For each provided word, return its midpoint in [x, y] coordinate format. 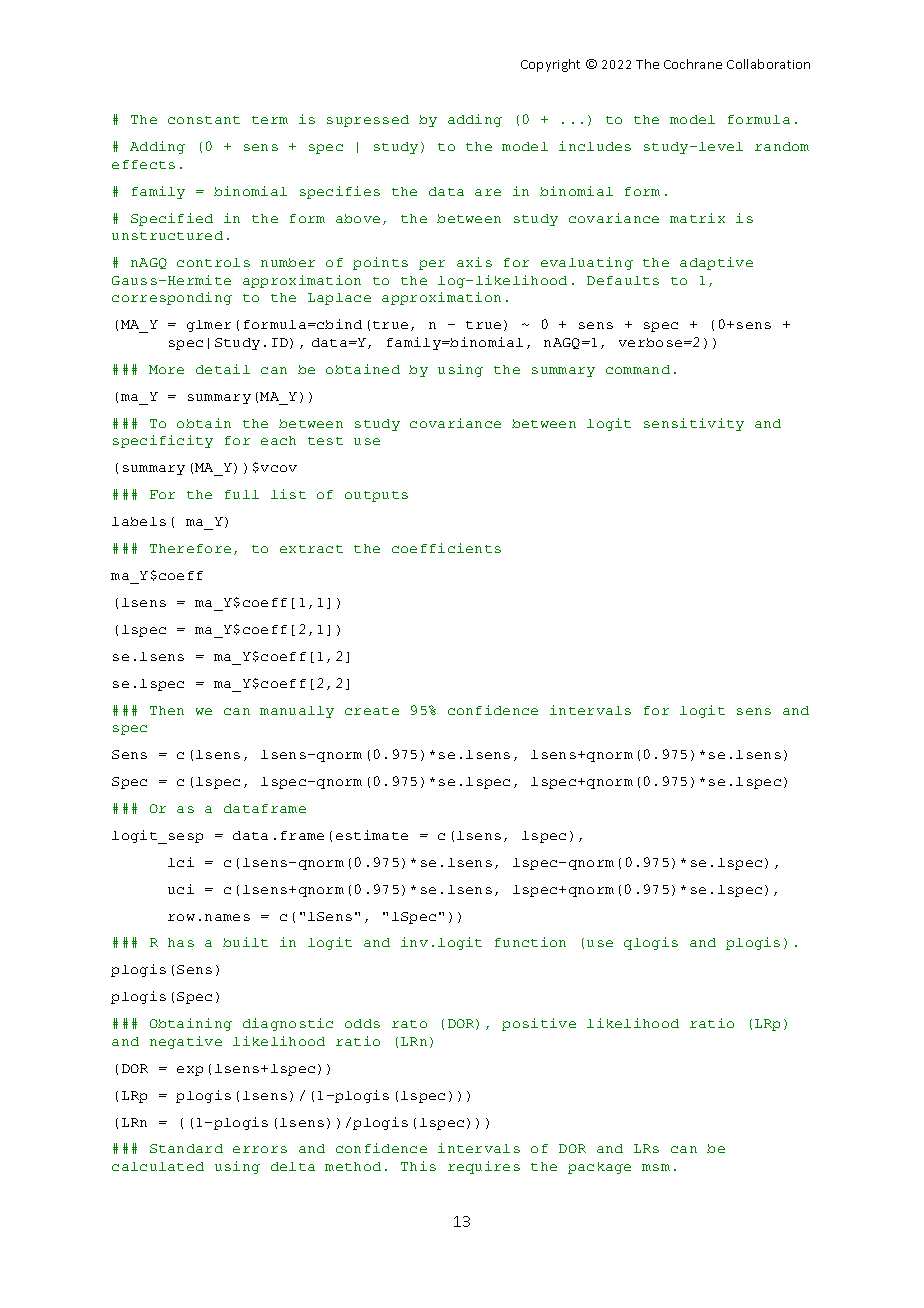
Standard [186, 1148]
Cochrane [693, 64]
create [372, 711]
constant [204, 120]
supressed [368, 121]
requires [484, 1167]
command [638, 369]
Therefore [190, 548]
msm [656, 1167]
